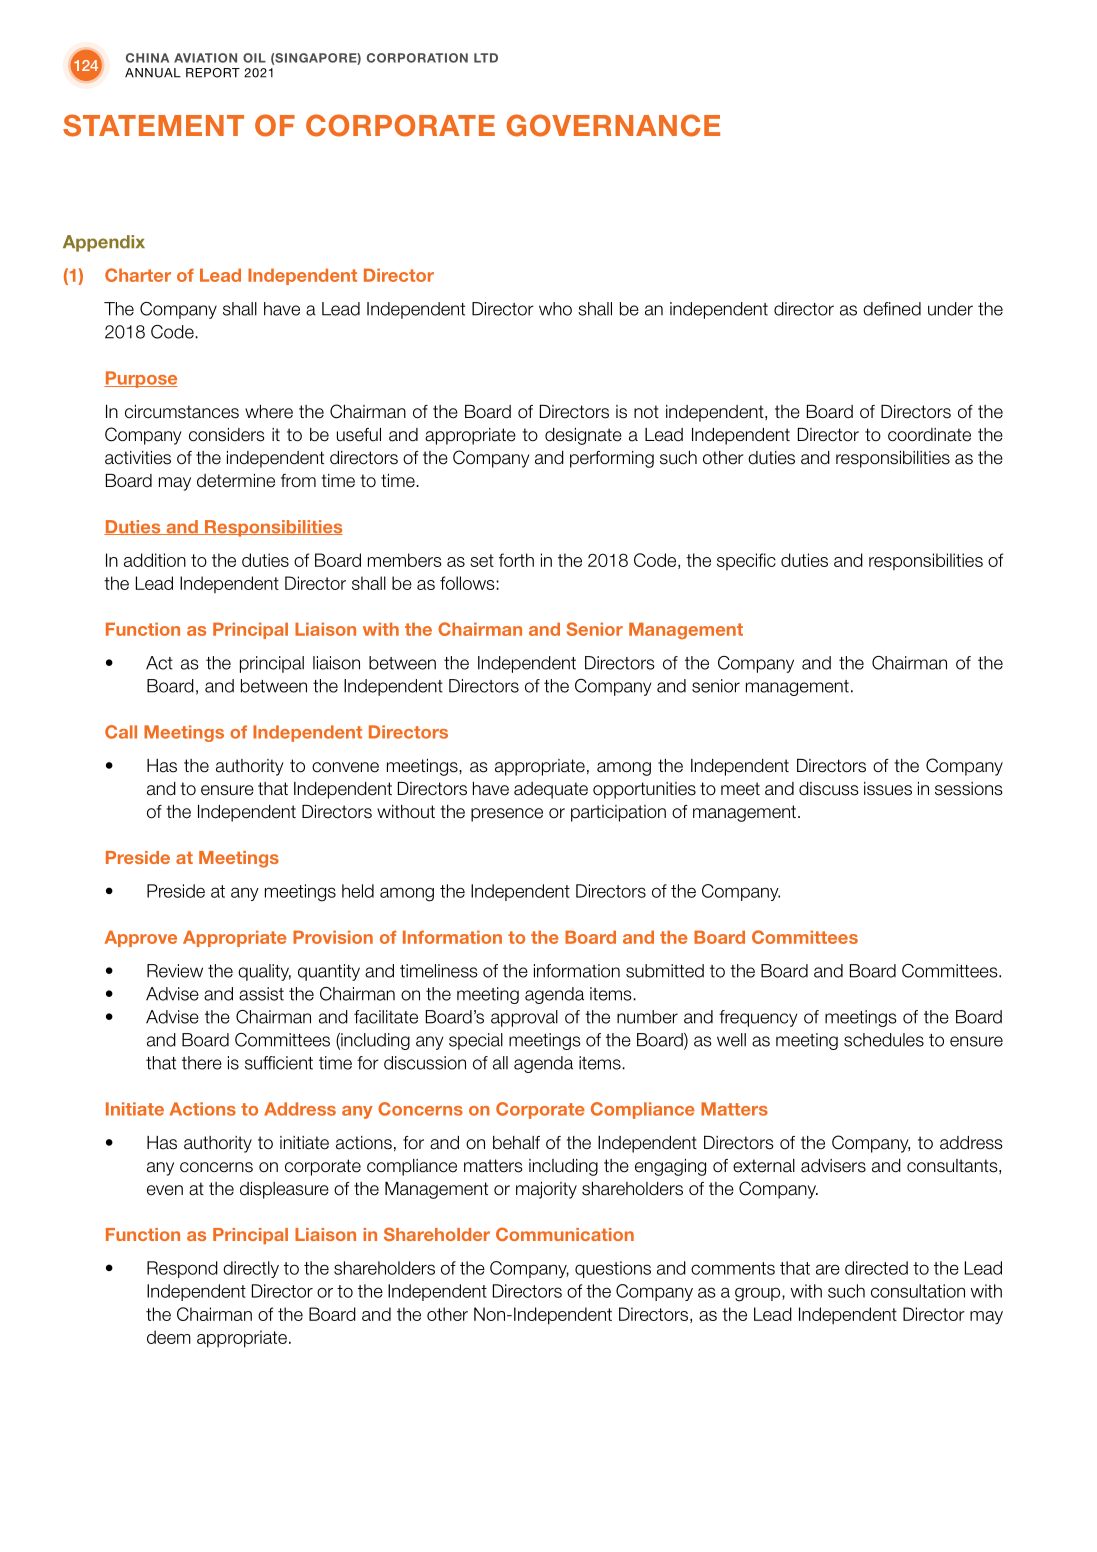 This page has height=1552, width=1097. I want to click on issues, so click(888, 789).
